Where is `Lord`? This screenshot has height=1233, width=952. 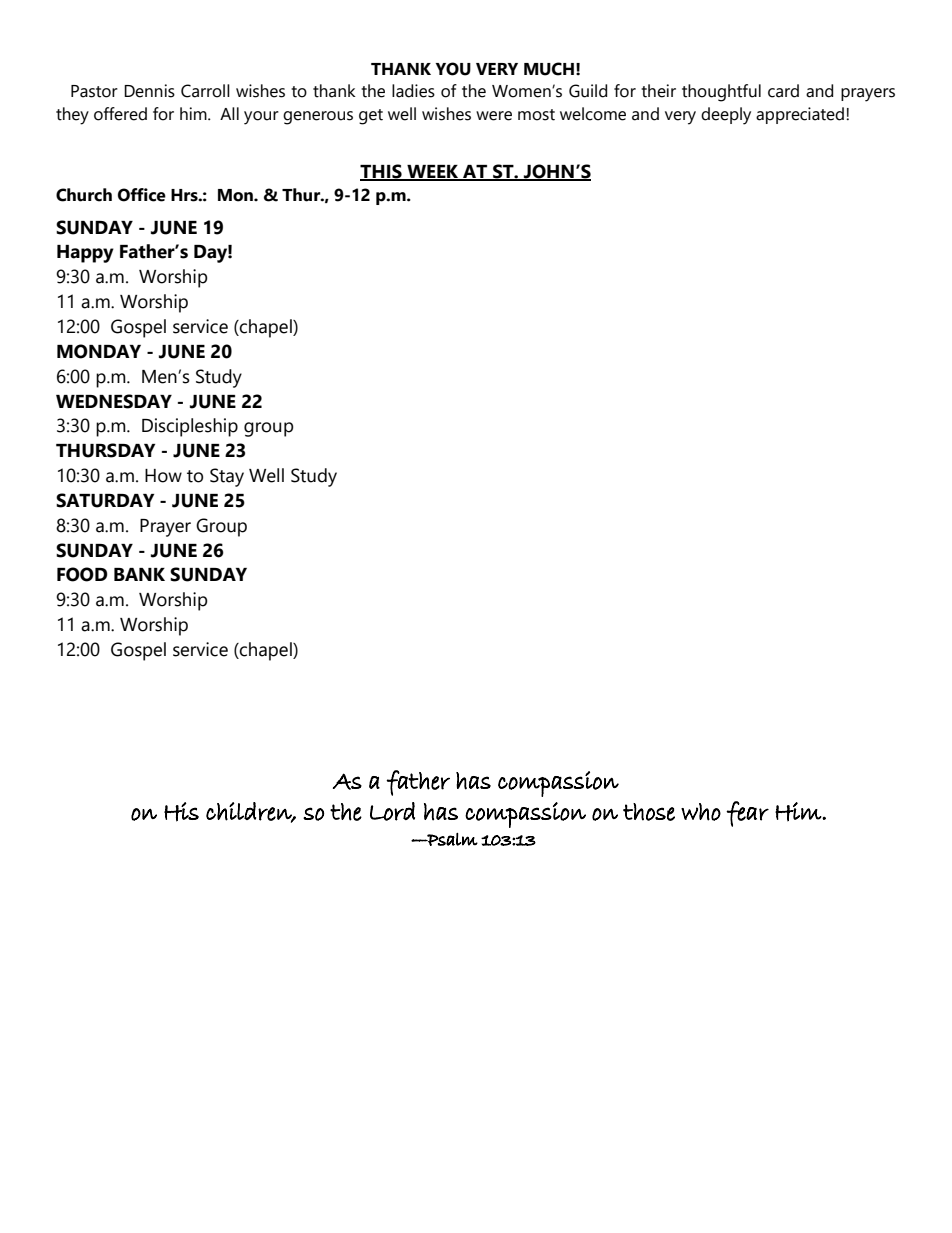 Lord is located at coordinates (392, 811).
